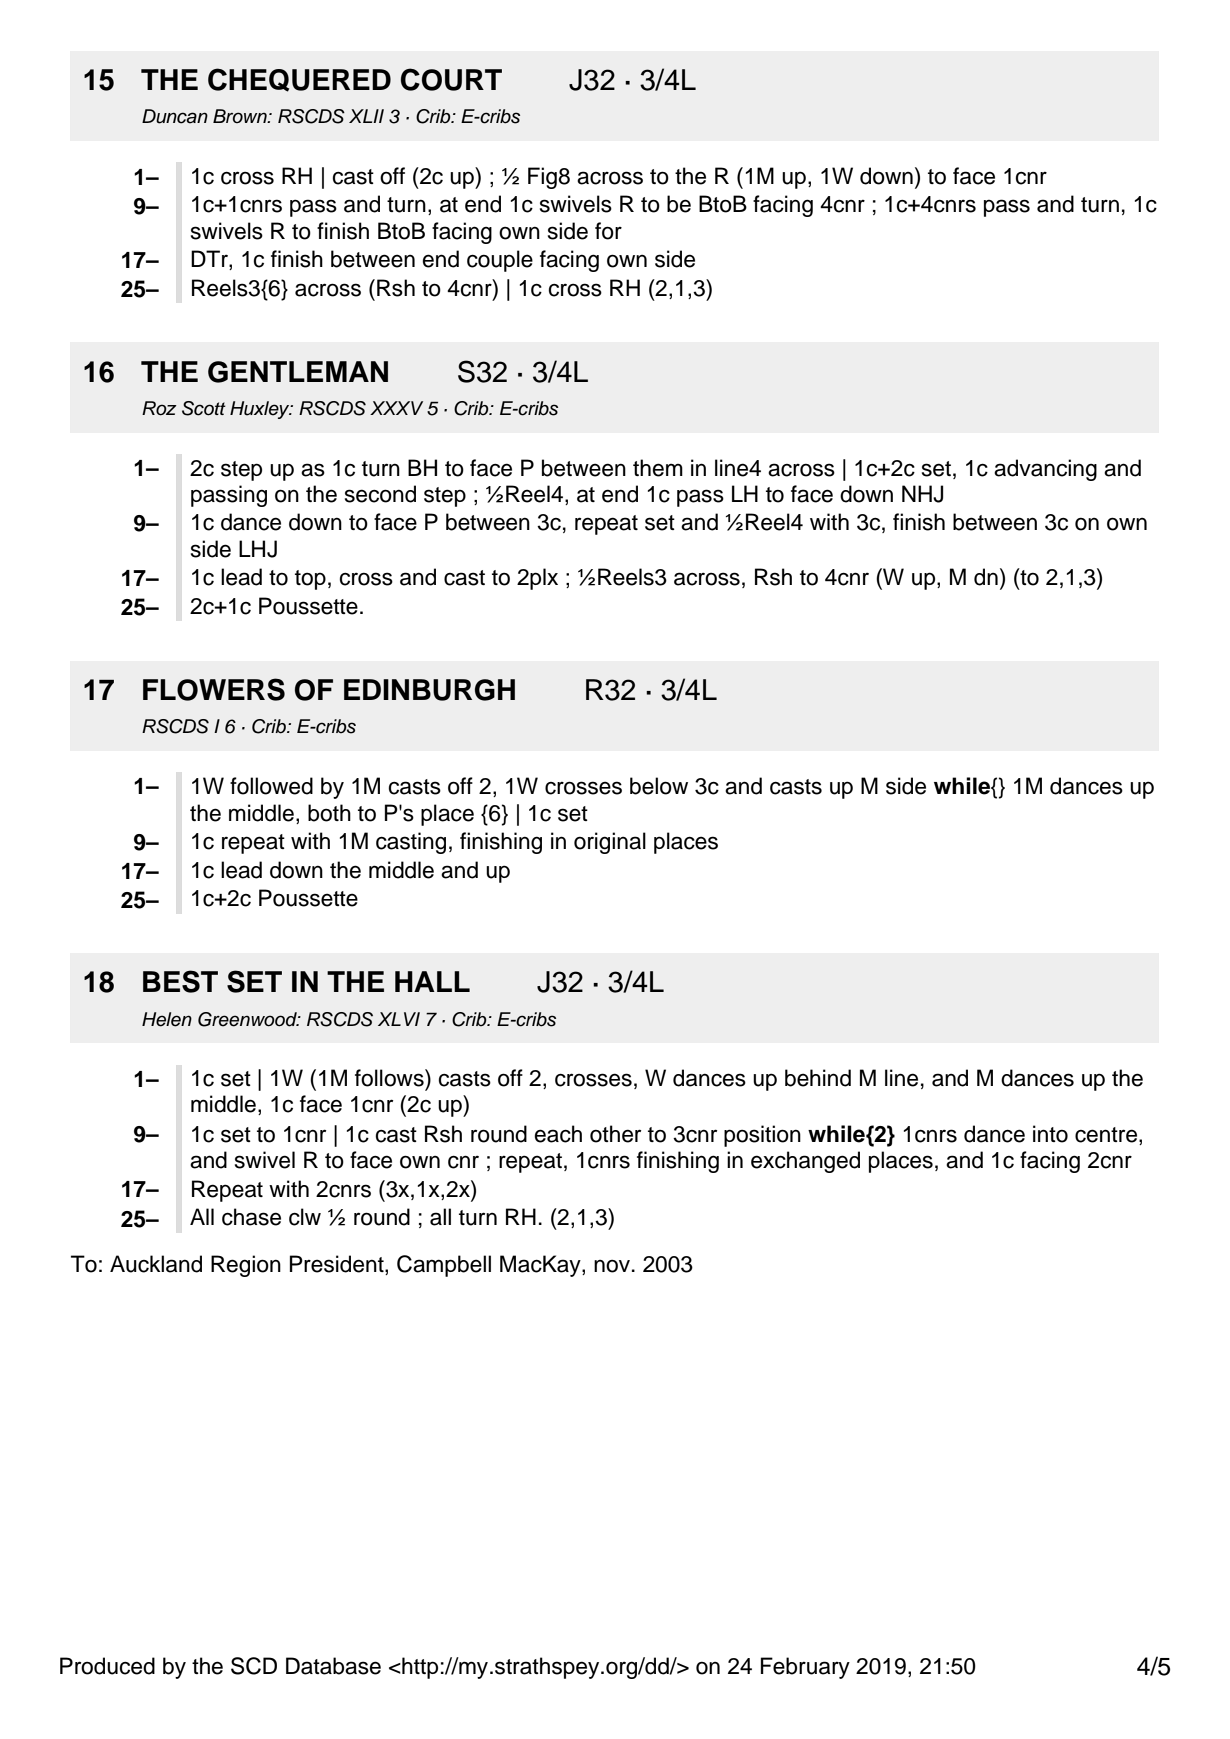 The image size is (1230, 1739). Describe the element at coordinates (615, 1134) in the image. I see `other` at that location.
